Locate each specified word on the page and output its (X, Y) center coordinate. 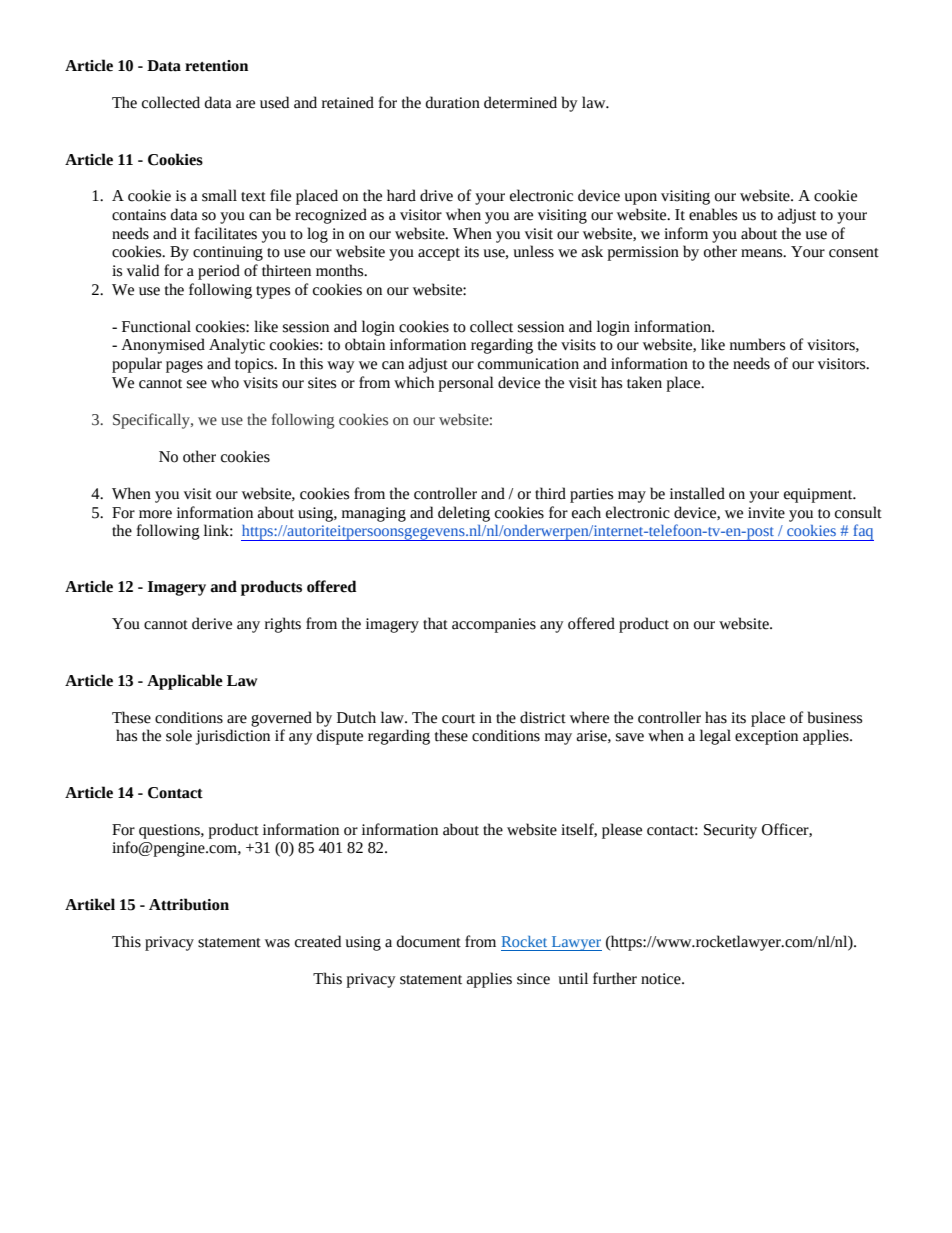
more (155, 514)
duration (453, 102)
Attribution (189, 904)
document (429, 941)
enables (713, 214)
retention (216, 66)
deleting (464, 514)
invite (766, 513)
